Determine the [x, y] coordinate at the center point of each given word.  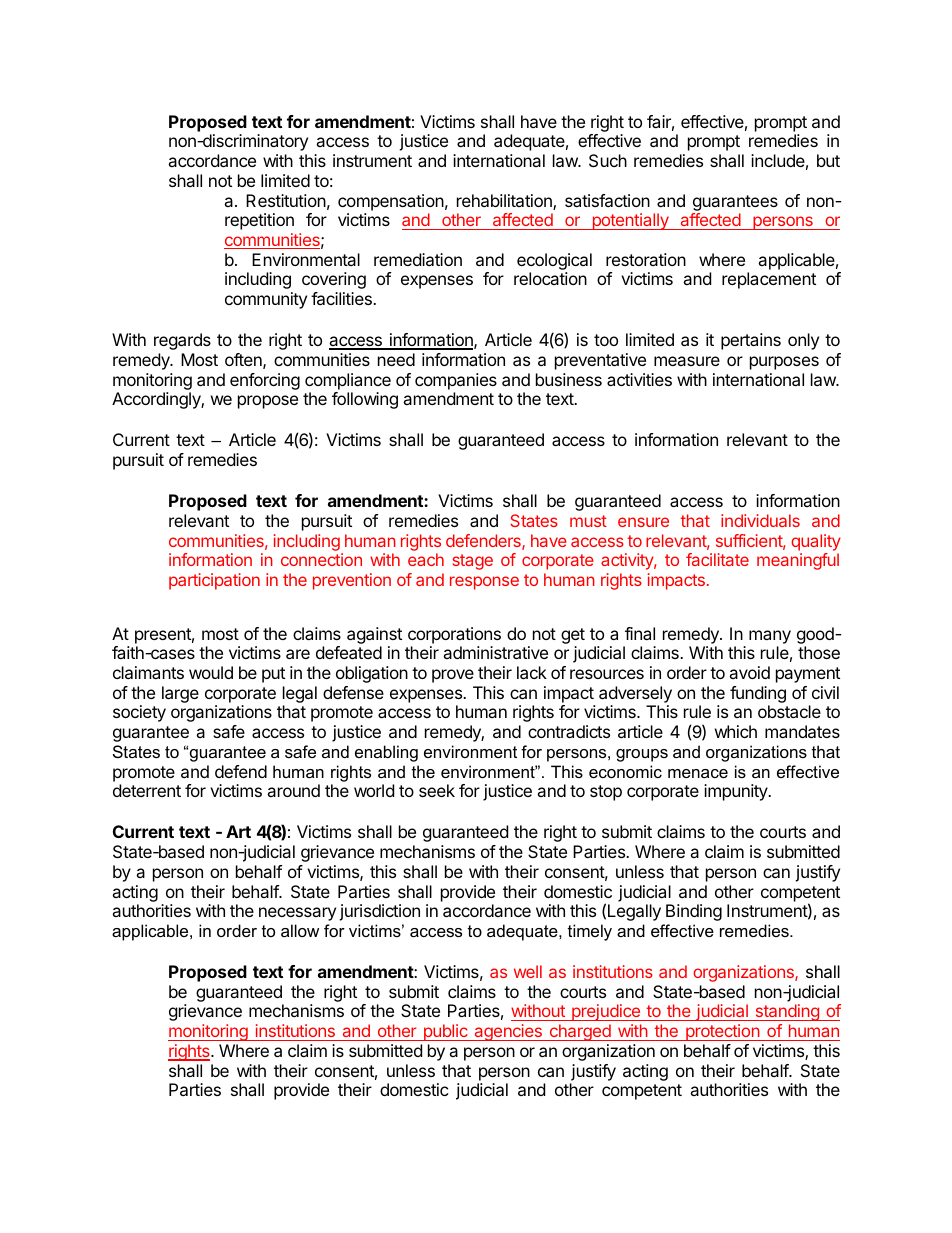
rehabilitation [505, 202]
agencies [508, 1032]
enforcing [265, 381]
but [828, 160]
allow [300, 930]
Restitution [286, 200]
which [736, 731]
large [180, 694]
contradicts [569, 731]
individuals [760, 520]
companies [456, 381]
